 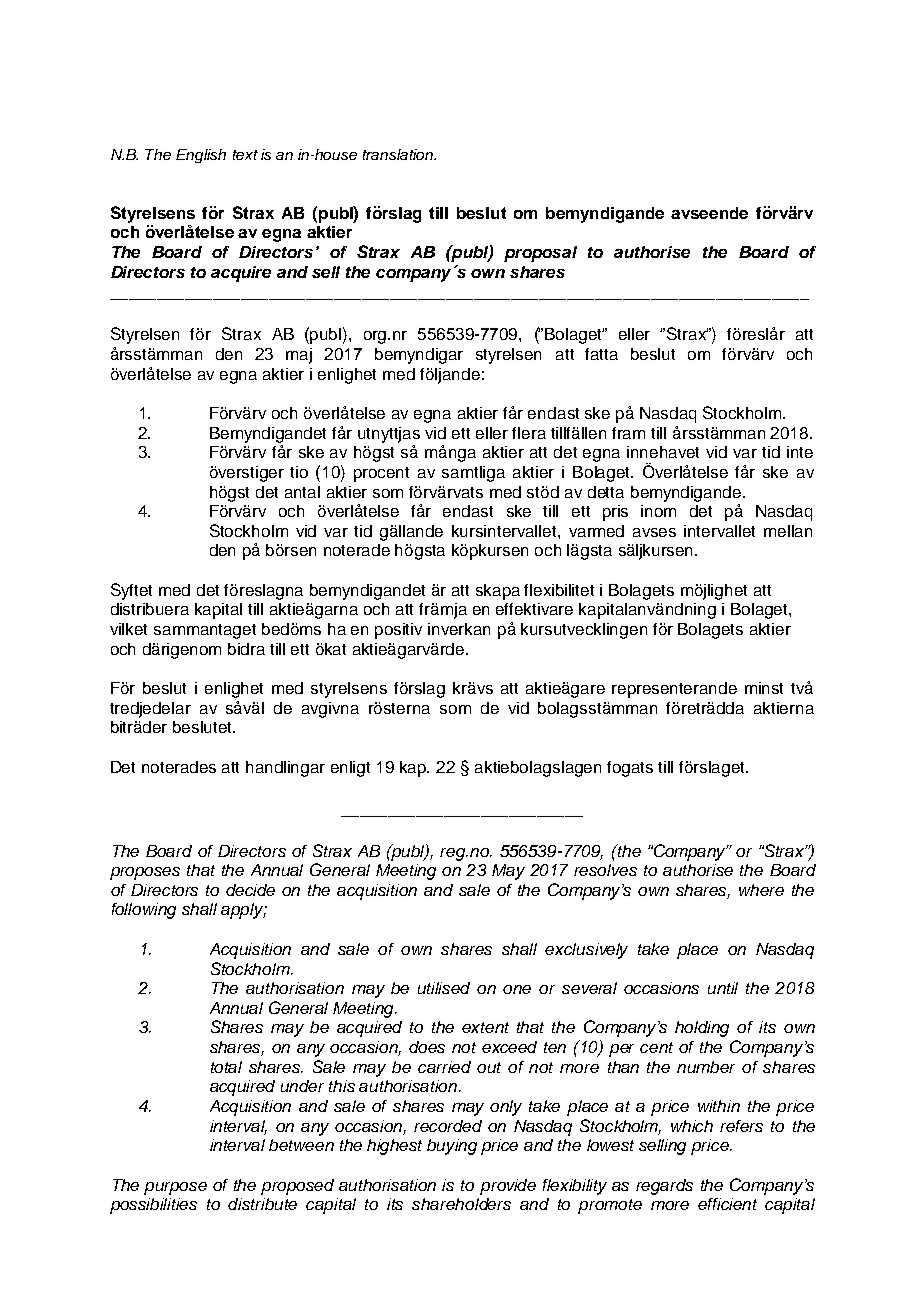 What do you see at coordinates (606, 492) in the document?
I see `detta` at bounding box center [606, 492].
